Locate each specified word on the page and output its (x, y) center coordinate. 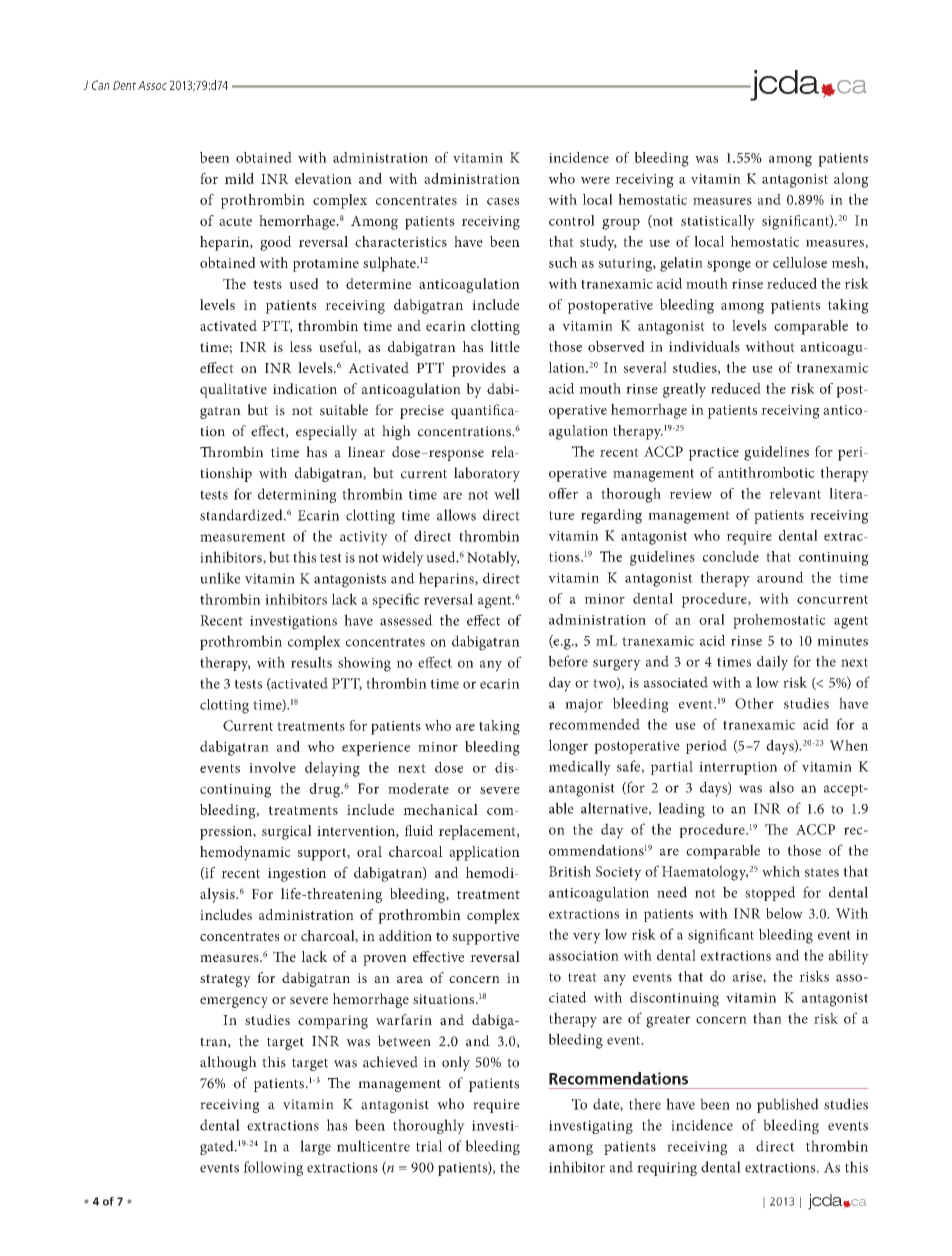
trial (429, 1146)
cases (503, 201)
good (276, 243)
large (315, 1147)
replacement (478, 832)
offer (563, 493)
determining (297, 495)
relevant (795, 493)
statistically (718, 222)
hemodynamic (245, 853)
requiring (667, 1169)
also (781, 787)
